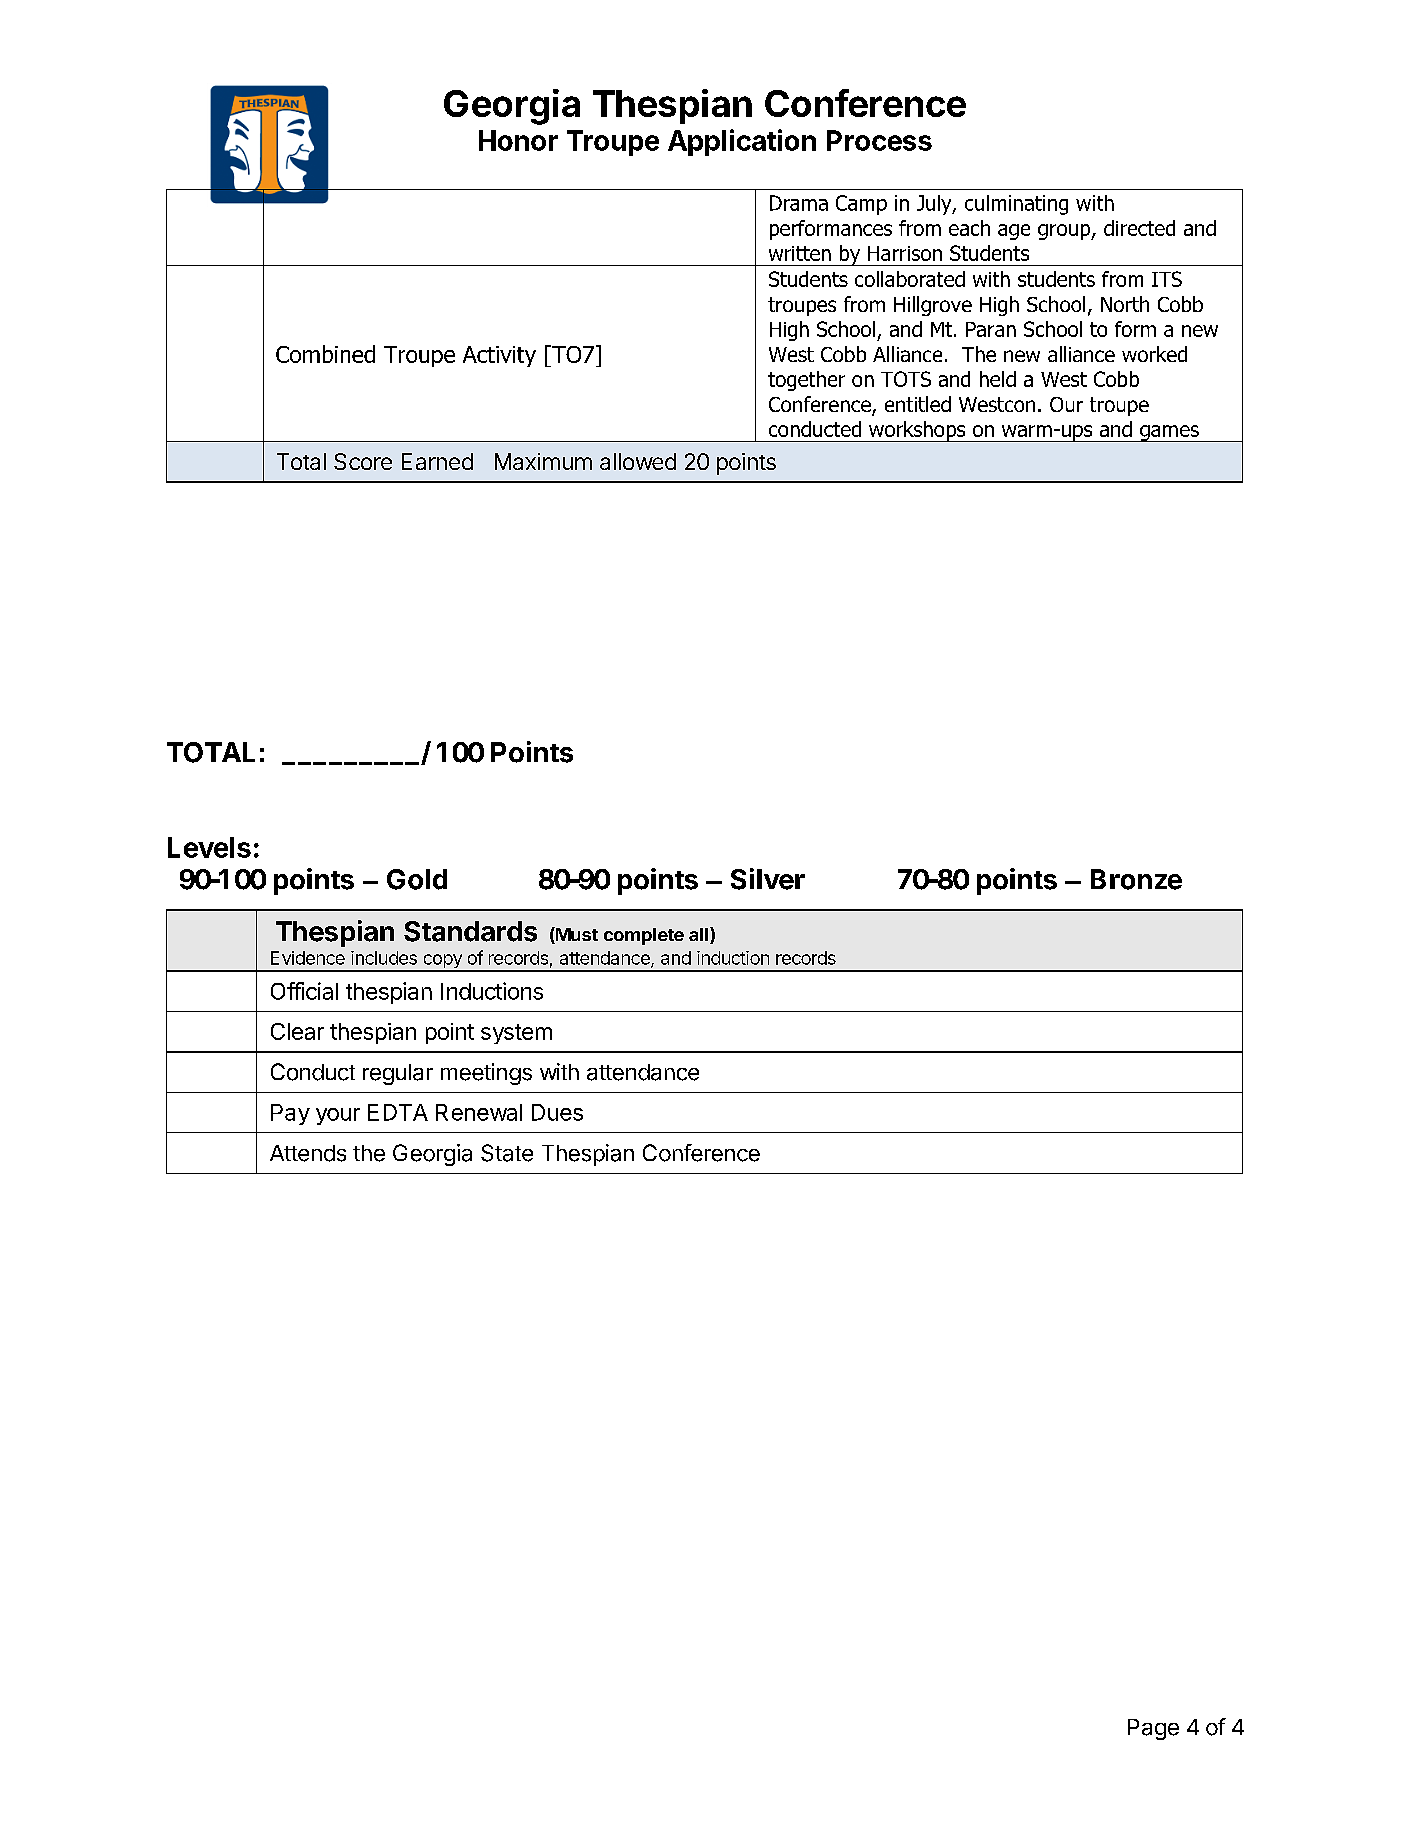  What do you see at coordinates (1016, 205) in the screenshot?
I see `culminating` at bounding box center [1016, 205].
